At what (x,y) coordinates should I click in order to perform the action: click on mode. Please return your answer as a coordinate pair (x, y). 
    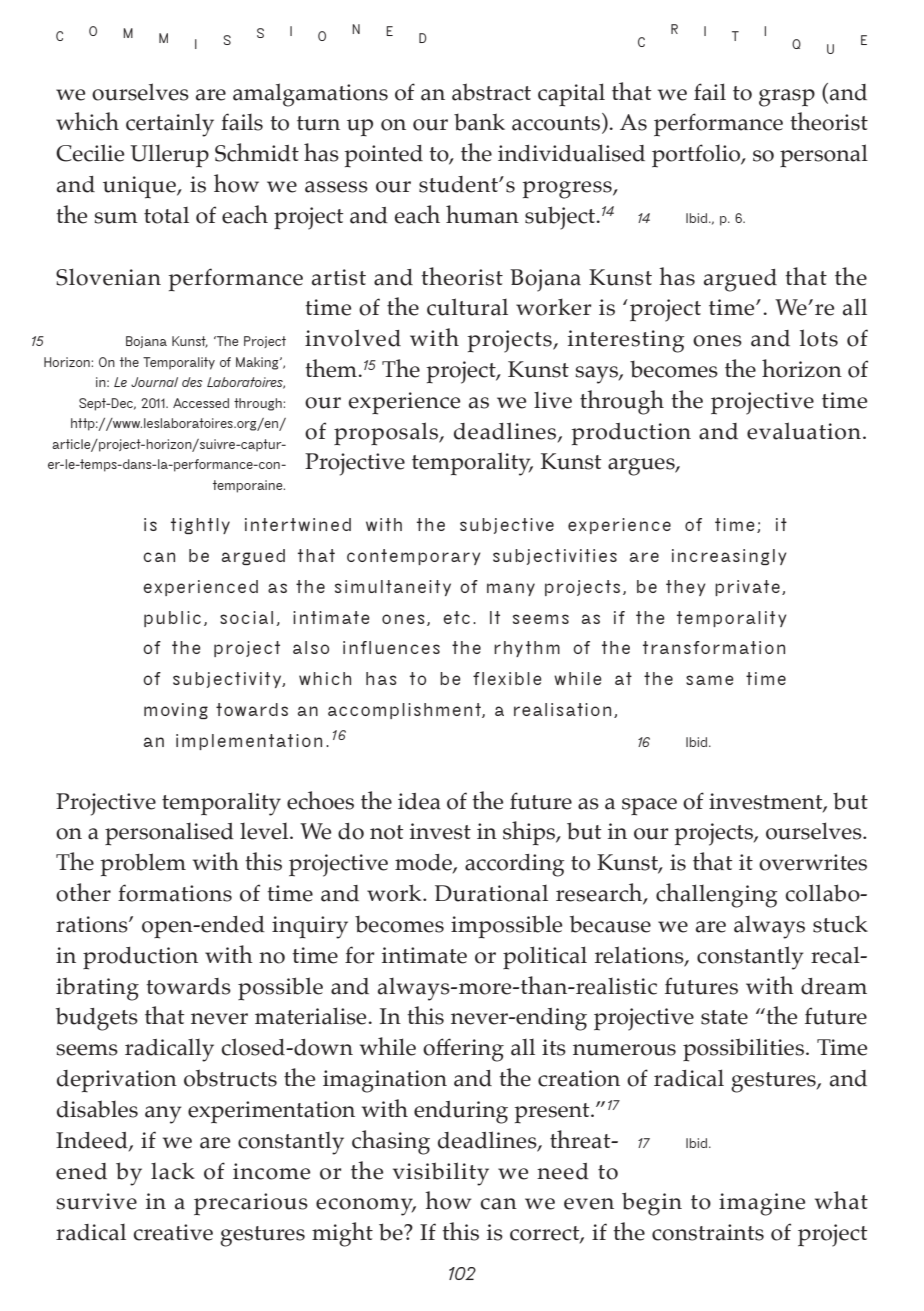
    Looking at the image, I should click on (424, 863).
